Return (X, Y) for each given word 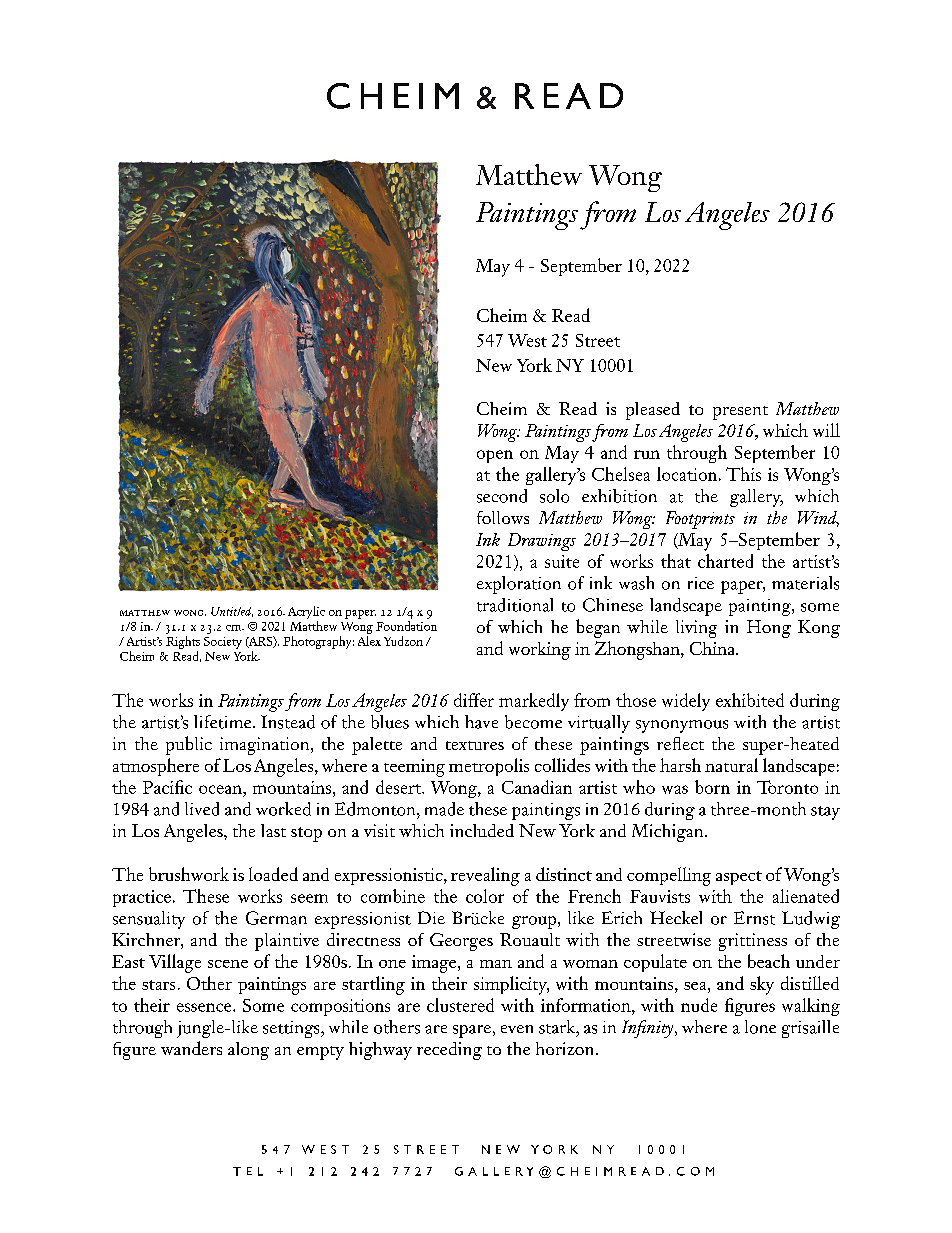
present (740, 413)
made (444, 809)
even (517, 1029)
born (712, 787)
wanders (191, 1048)
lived (202, 809)
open (495, 456)
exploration (519, 585)
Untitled (232, 612)
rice (701, 583)
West (527, 340)
